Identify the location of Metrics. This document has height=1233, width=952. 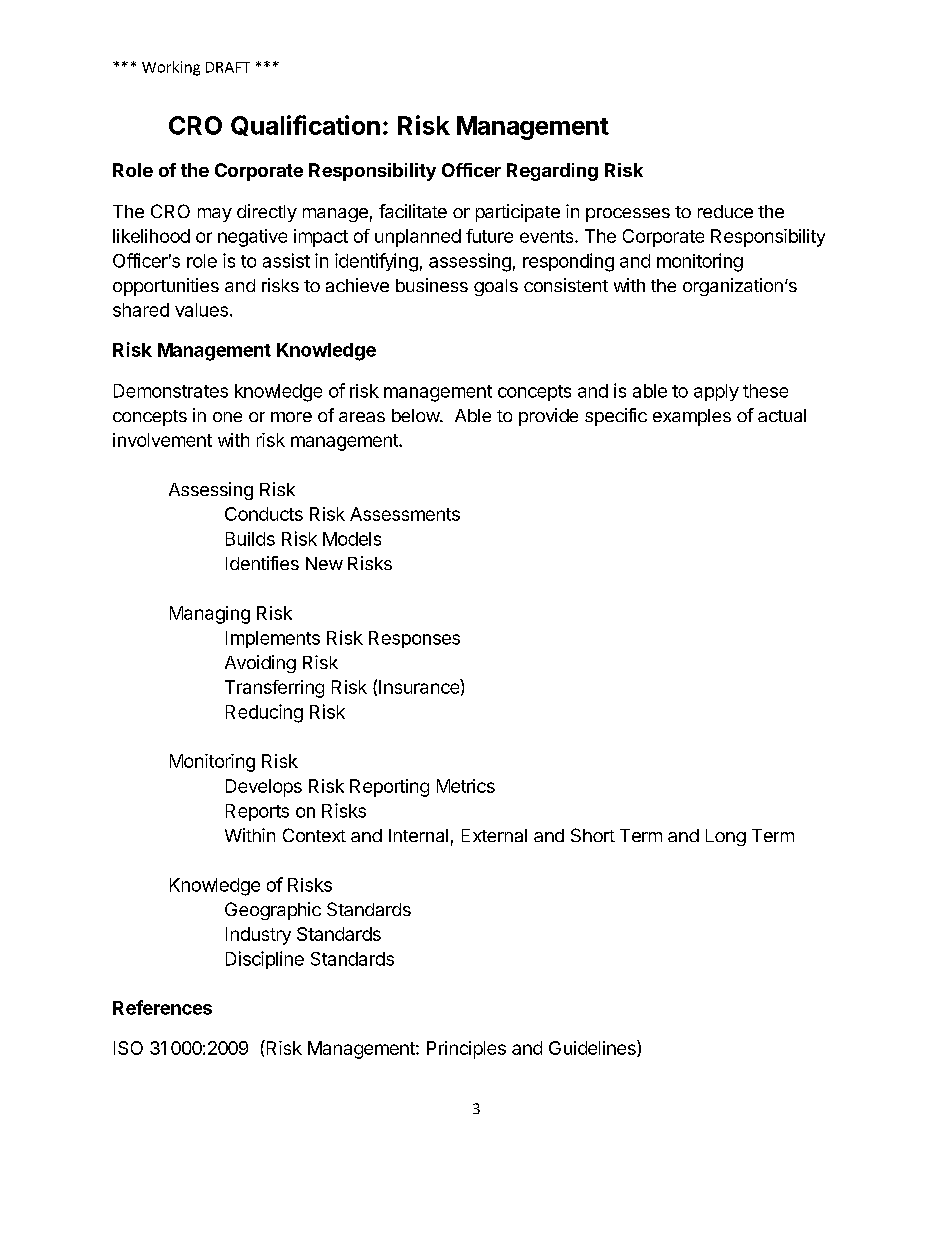
(466, 786).
